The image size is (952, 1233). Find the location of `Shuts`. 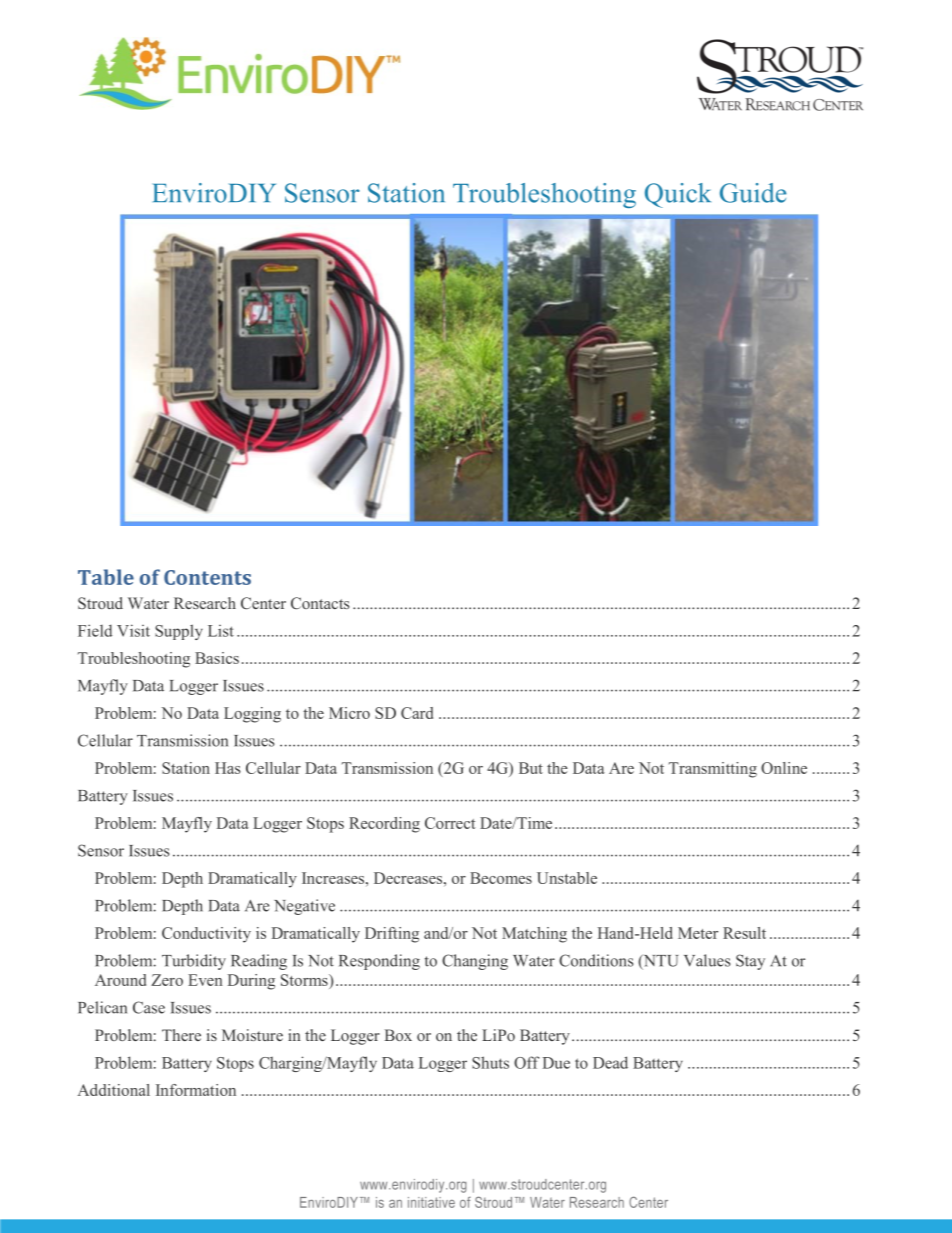

Shuts is located at coordinates (490, 1062).
